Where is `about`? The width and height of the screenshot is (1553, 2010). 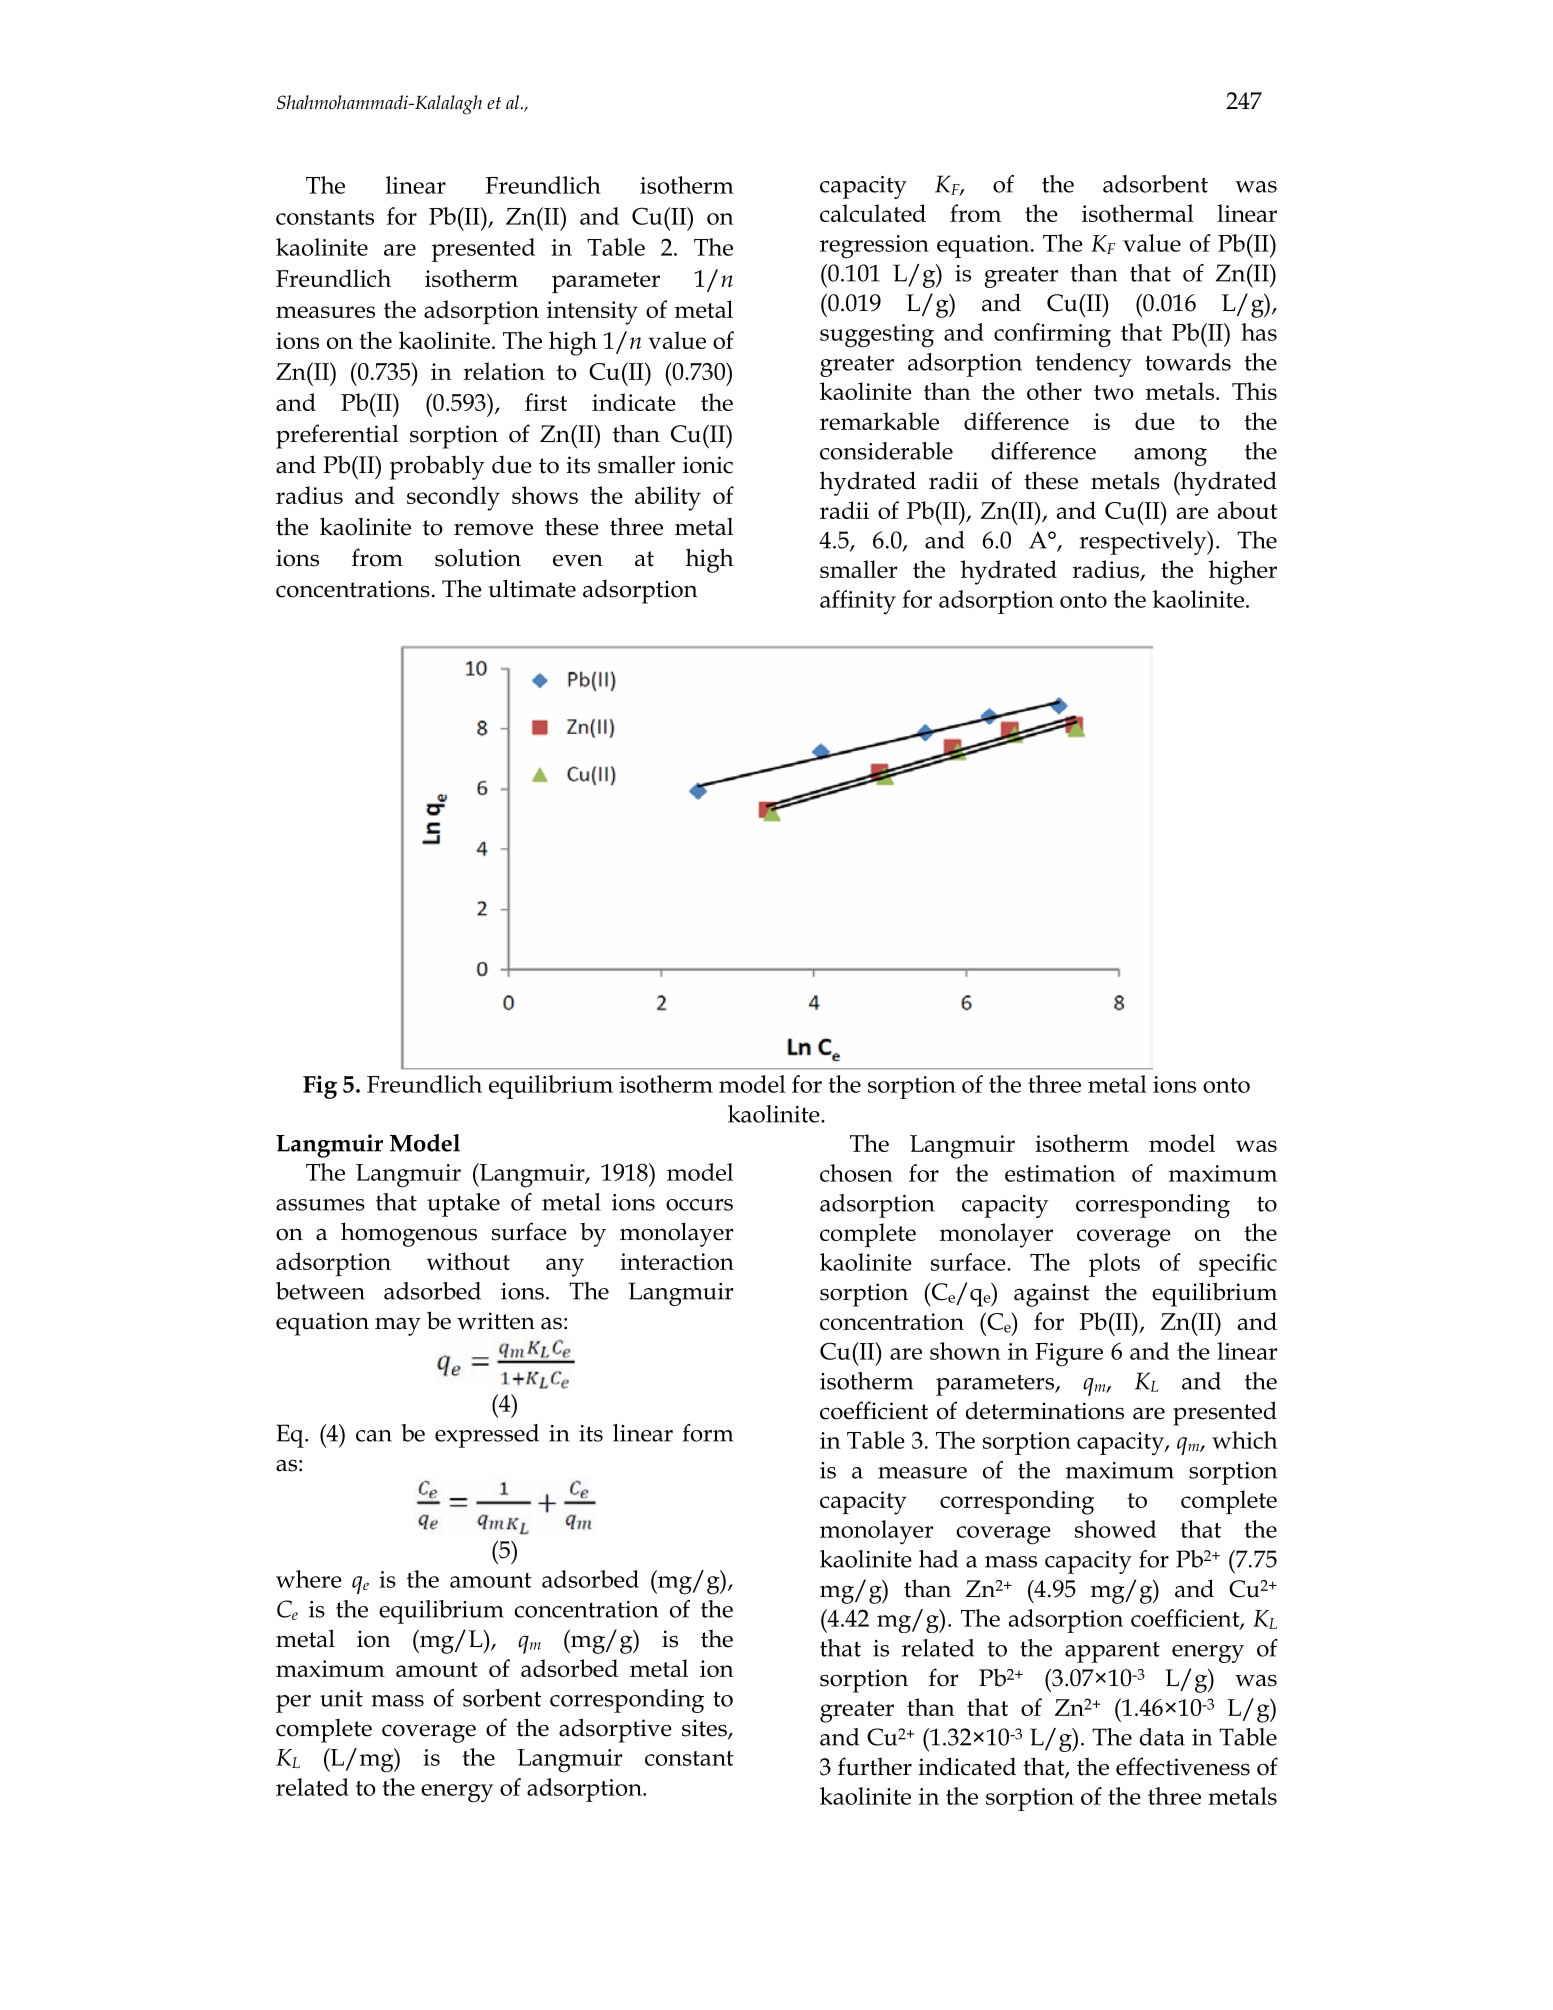
about is located at coordinates (1247, 510).
